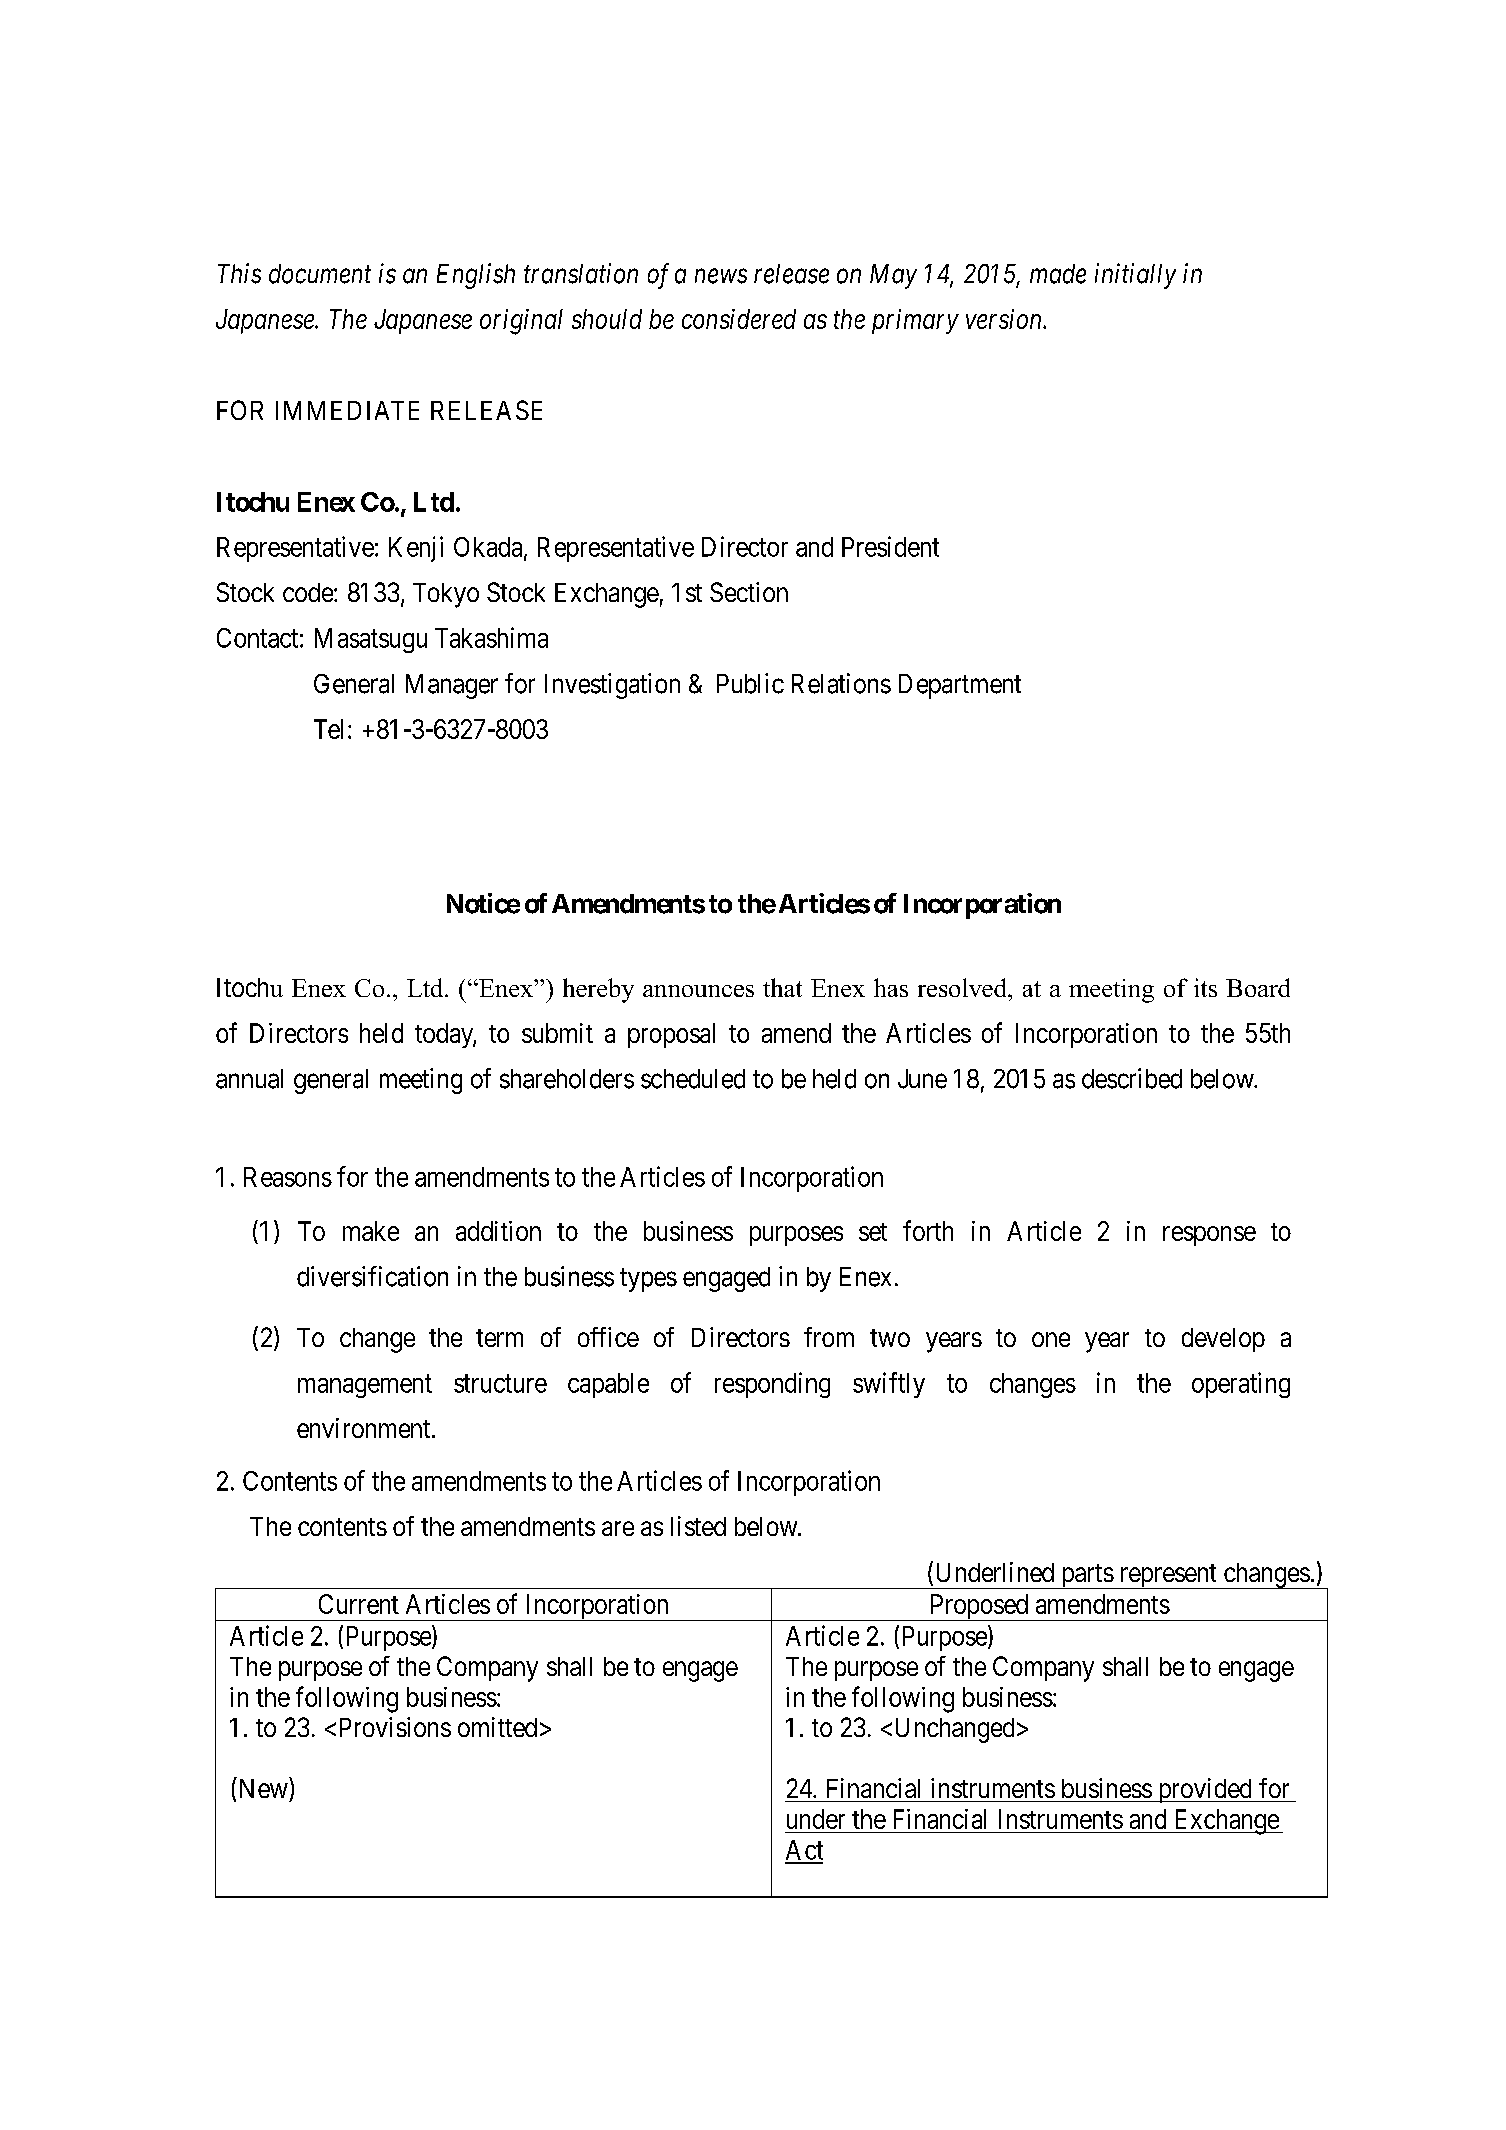 This page has width=1506, height=2130. I want to click on provided, so click(1204, 1790).
